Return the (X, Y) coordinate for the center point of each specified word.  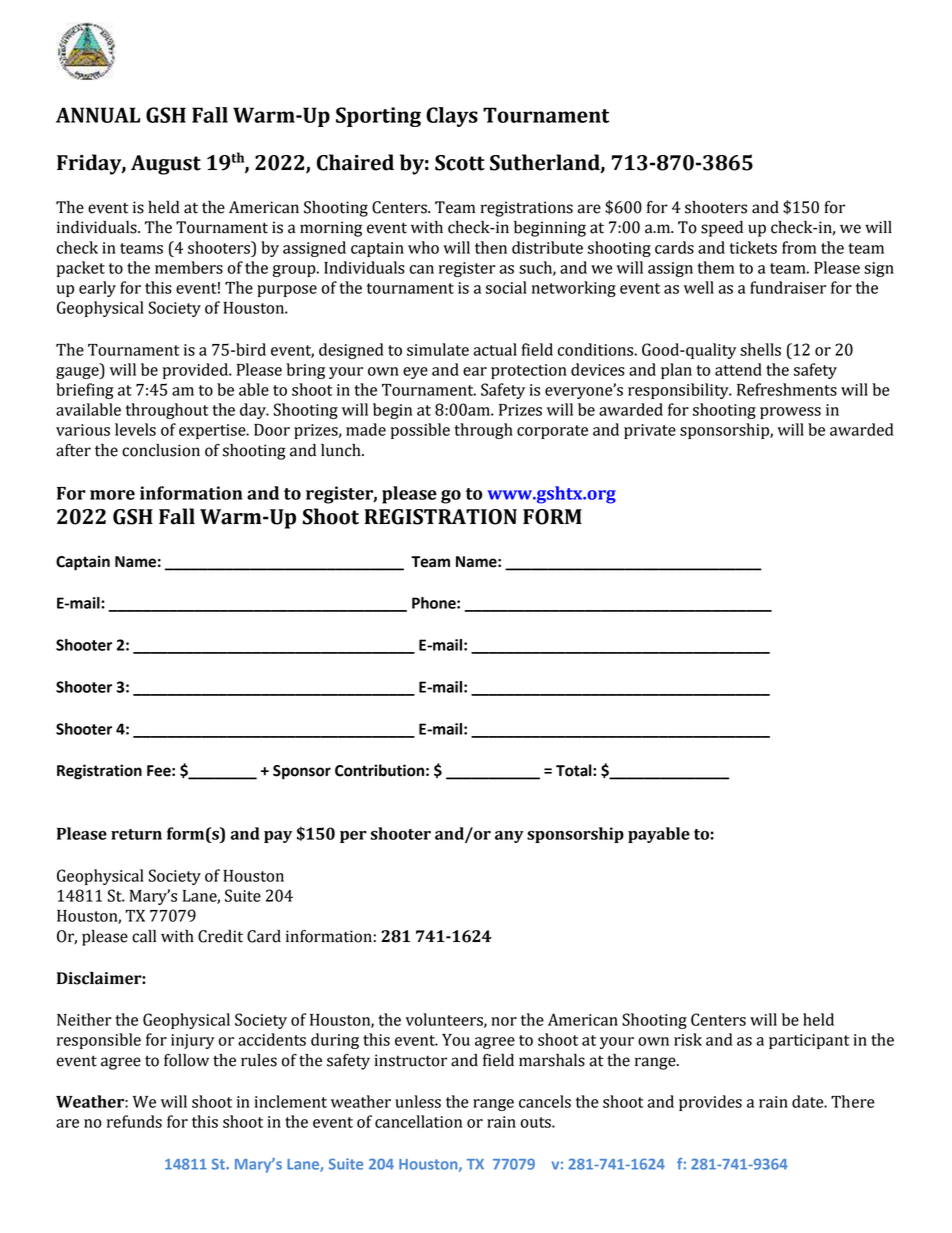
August (166, 165)
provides (710, 1103)
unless (418, 1101)
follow (186, 1060)
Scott (460, 163)
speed (722, 229)
